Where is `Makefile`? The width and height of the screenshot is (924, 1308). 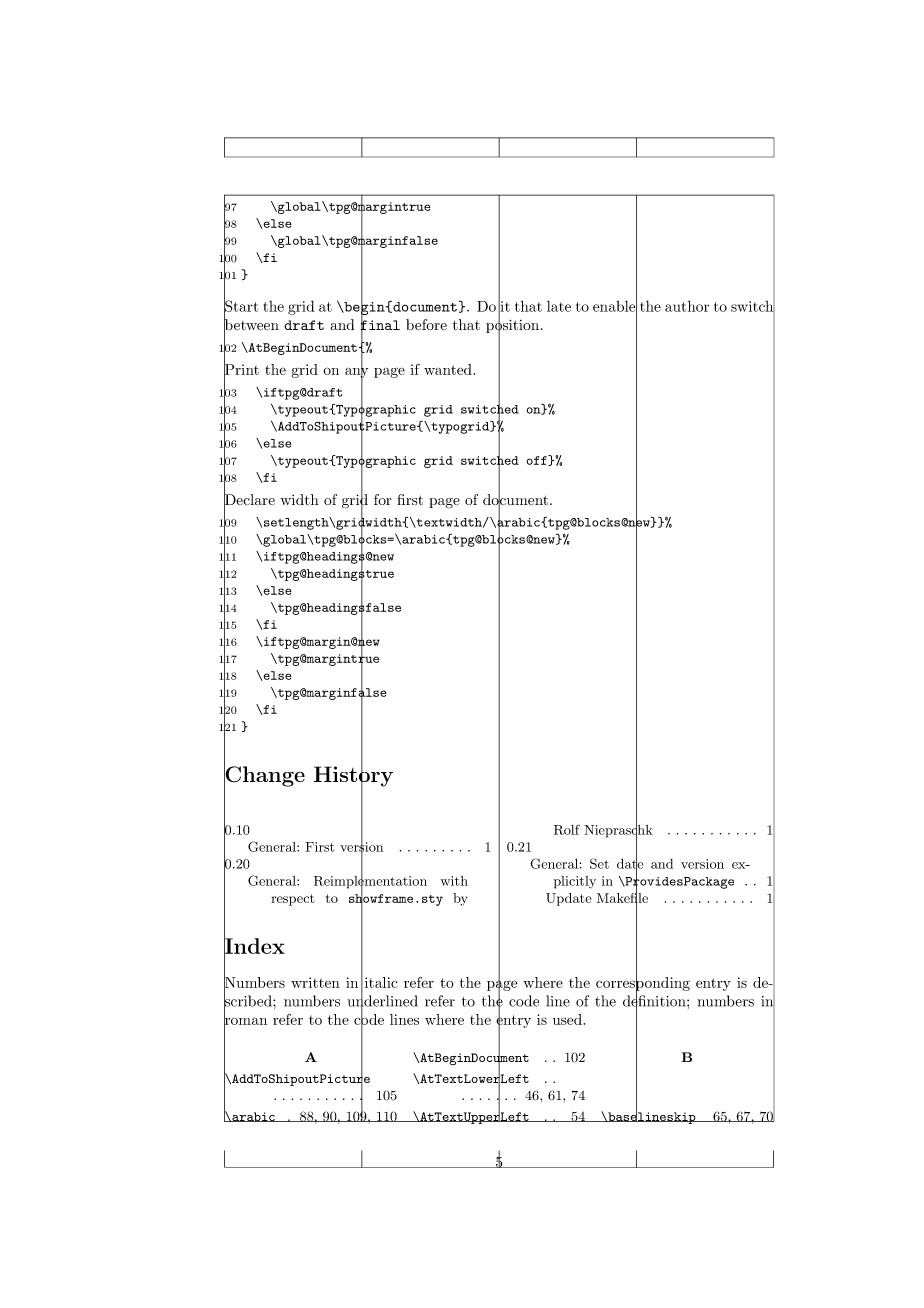
Makefile is located at coordinates (622, 897).
